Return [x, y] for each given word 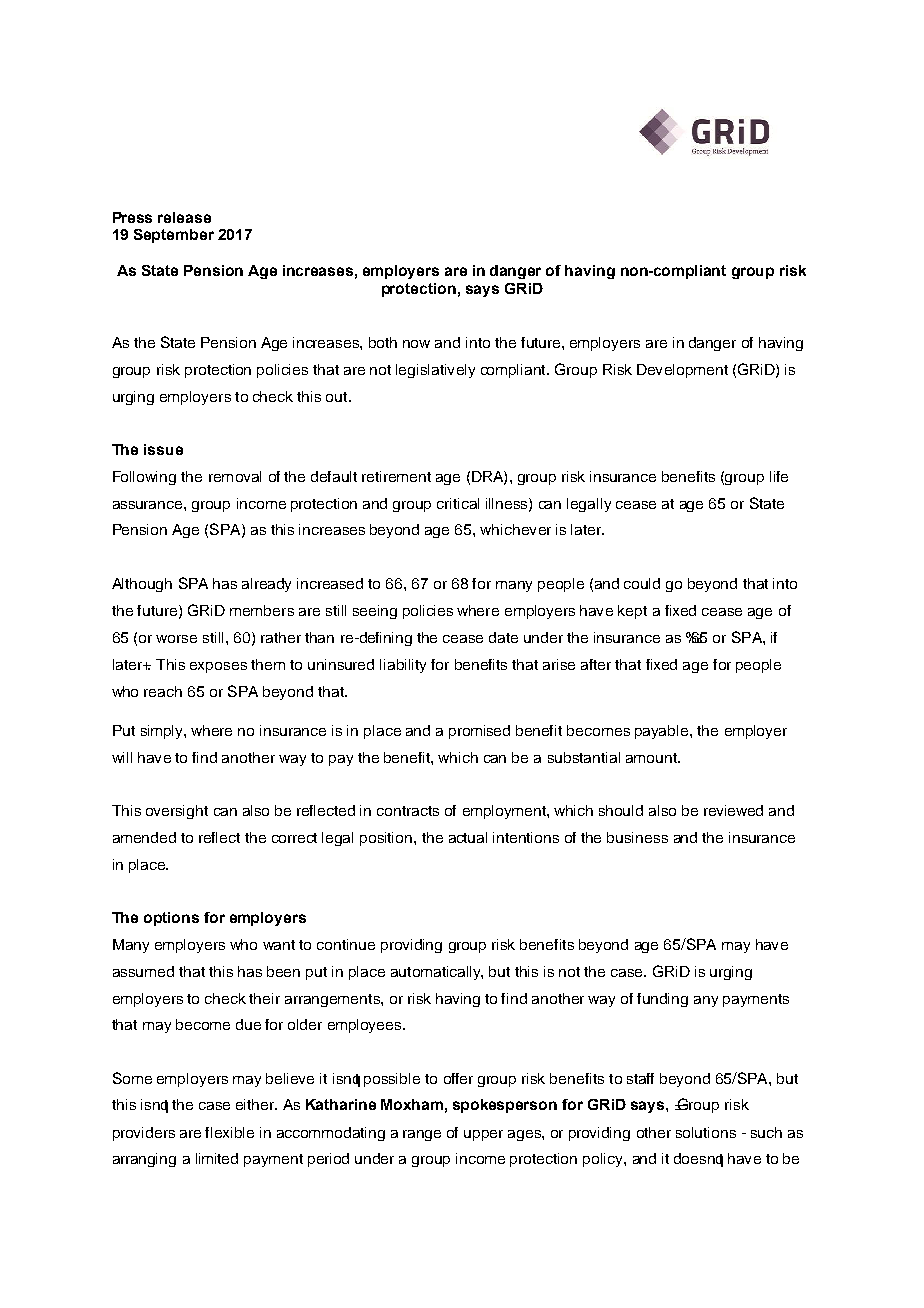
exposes [218, 667]
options [171, 919]
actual [468, 837]
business [637, 837]
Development [682, 371]
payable [663, 732]
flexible [229, 1132]
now [416, 344]
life [779, 476]
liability [403, 666]
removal [235, 476]
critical [458, 503]
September [174, 236]
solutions [706, 1132]
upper [483, 1135]
